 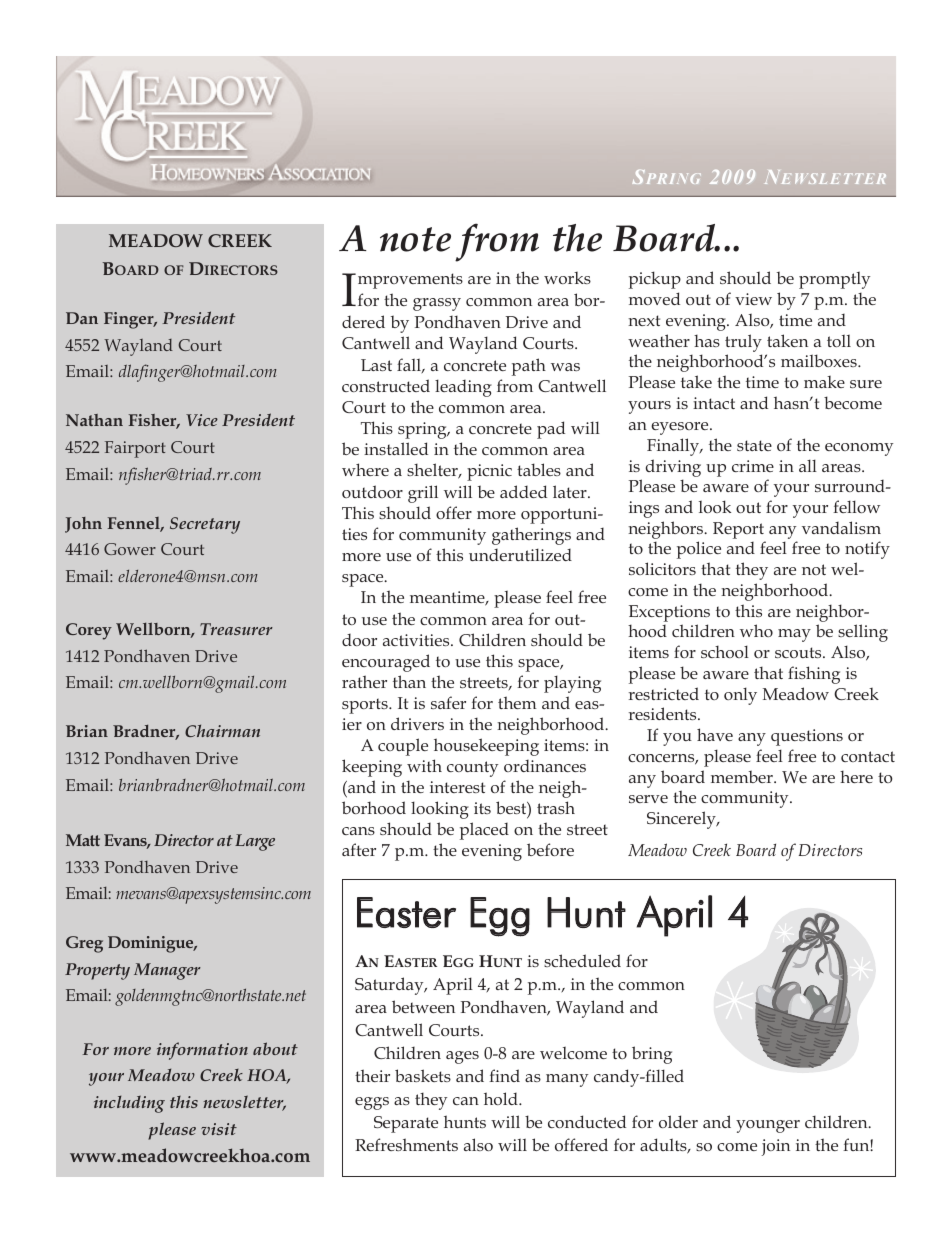 I want to click on Manager, so click(x=167, y=971).
